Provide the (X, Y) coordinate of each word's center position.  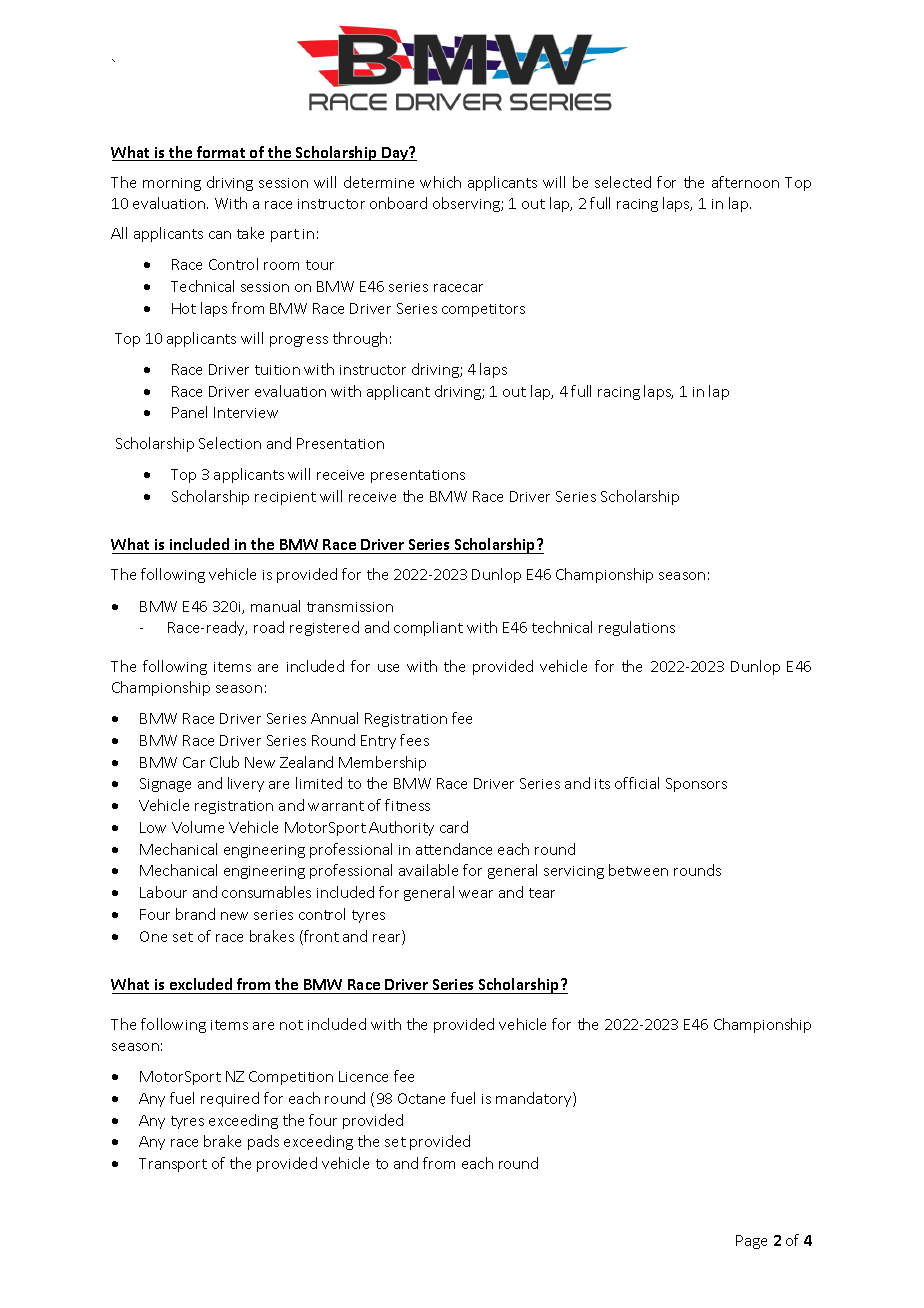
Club (224, 762)
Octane (421, 1098)
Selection (230, 443)
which (440, 182)
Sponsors (696, 785)
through (360, 339)
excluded (201, 986)
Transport (173, 1165)
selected (623, 182)
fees (414, 740)
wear (476, 894)
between (638, 870)
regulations (637, 628)
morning (172, 184)
